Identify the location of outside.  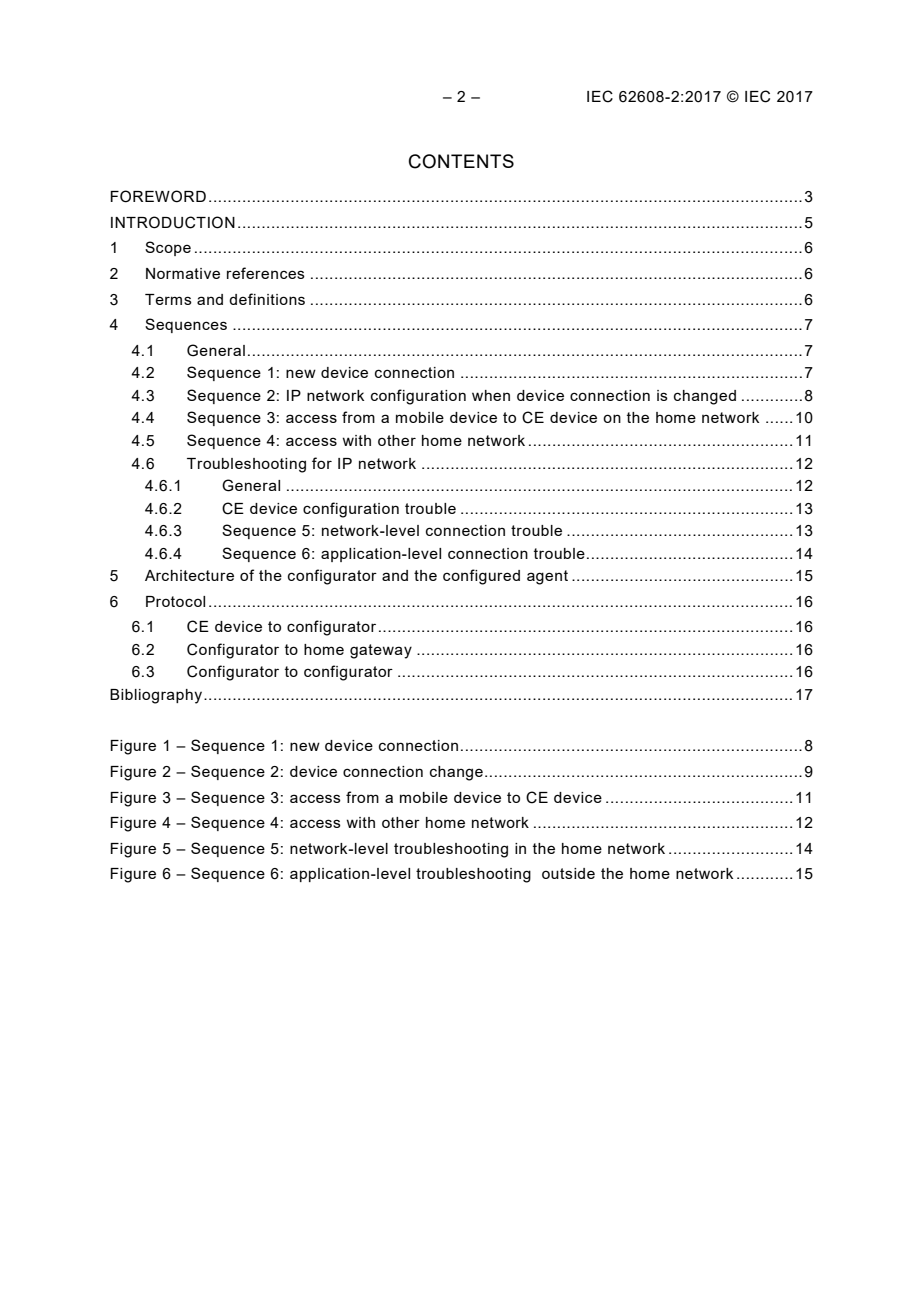
(568, 873).
